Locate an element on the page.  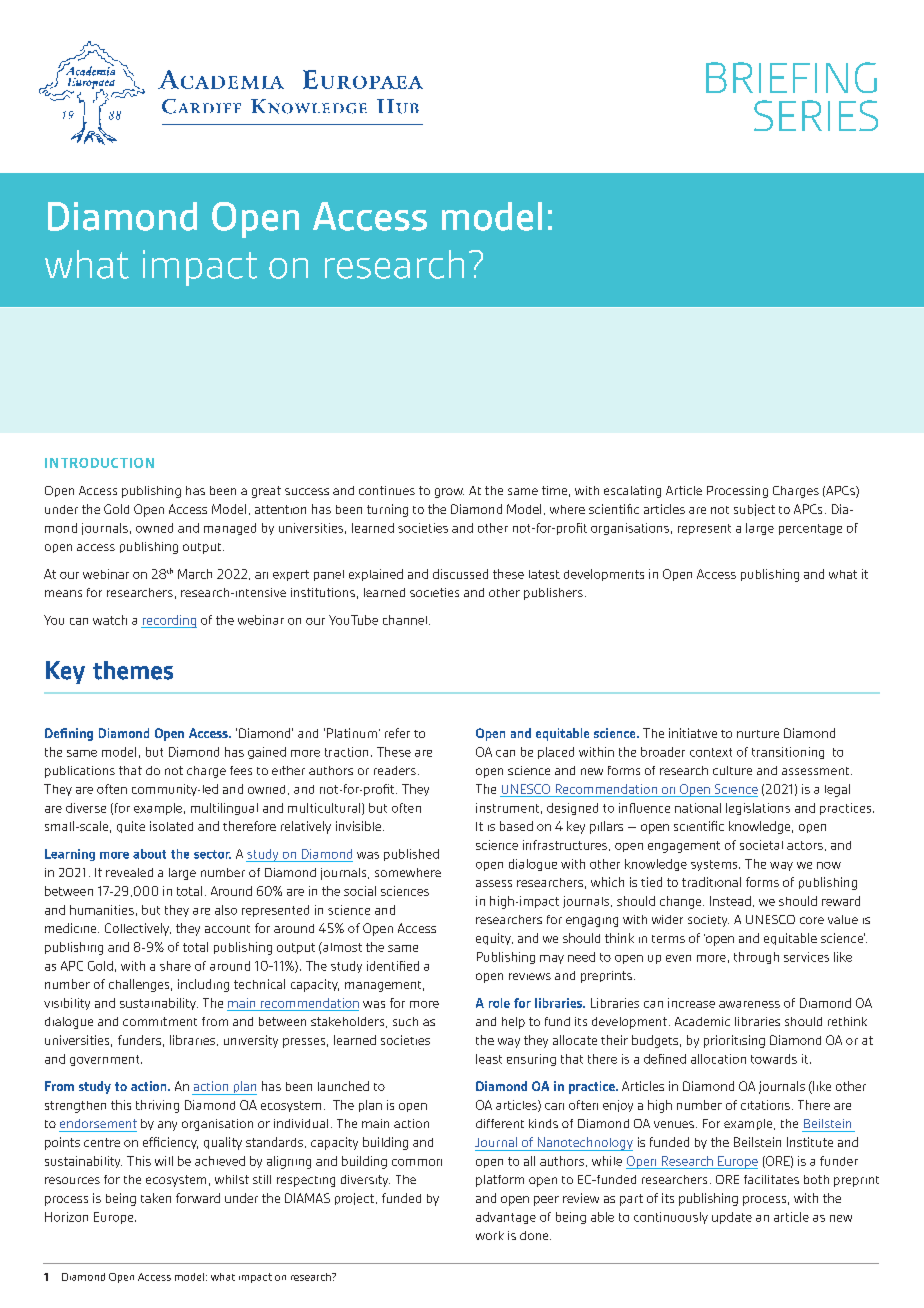
publications is located at coordinates (80, 772).
